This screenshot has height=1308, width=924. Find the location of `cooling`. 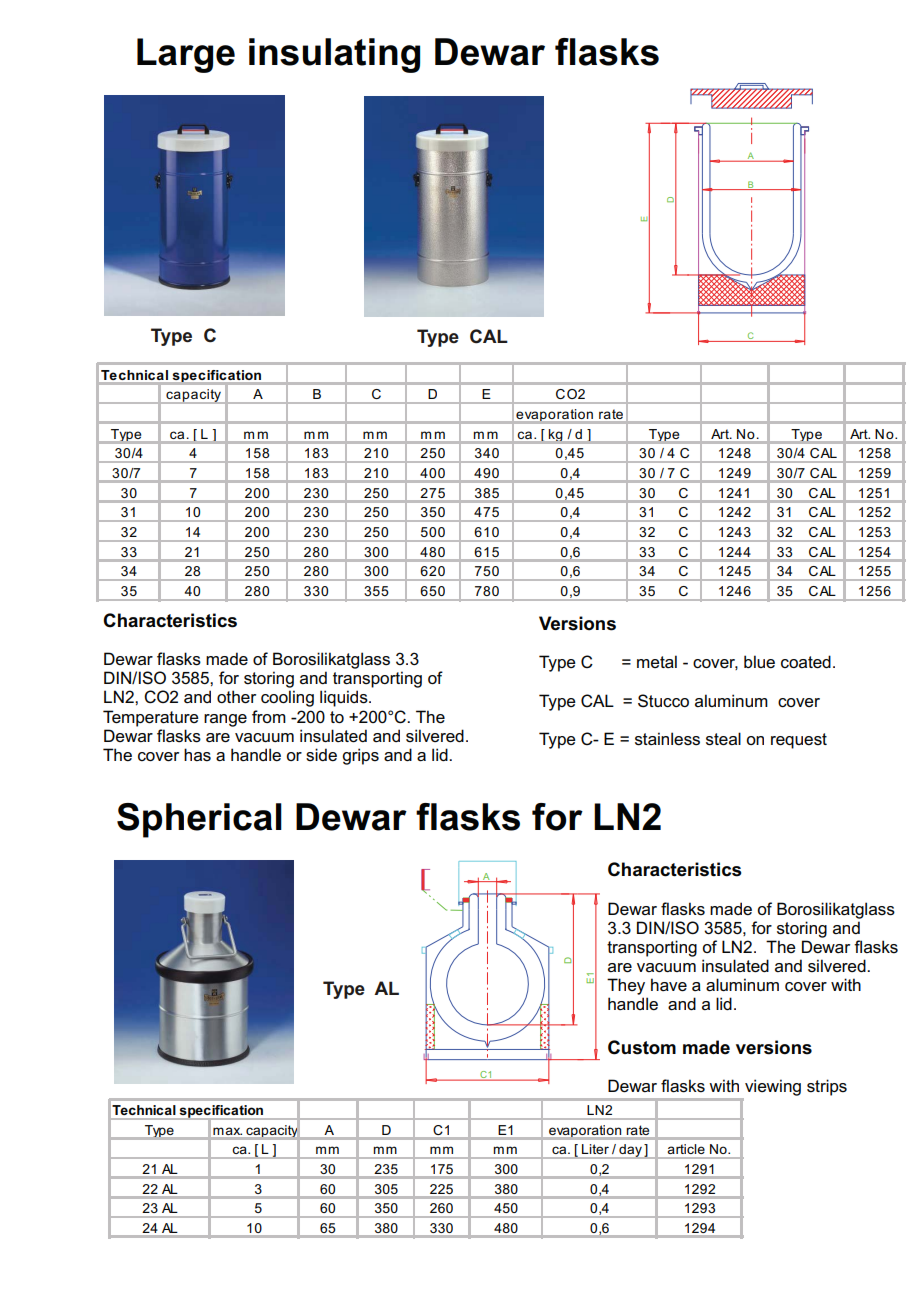

cooling is located at coordinates (287, 698).
